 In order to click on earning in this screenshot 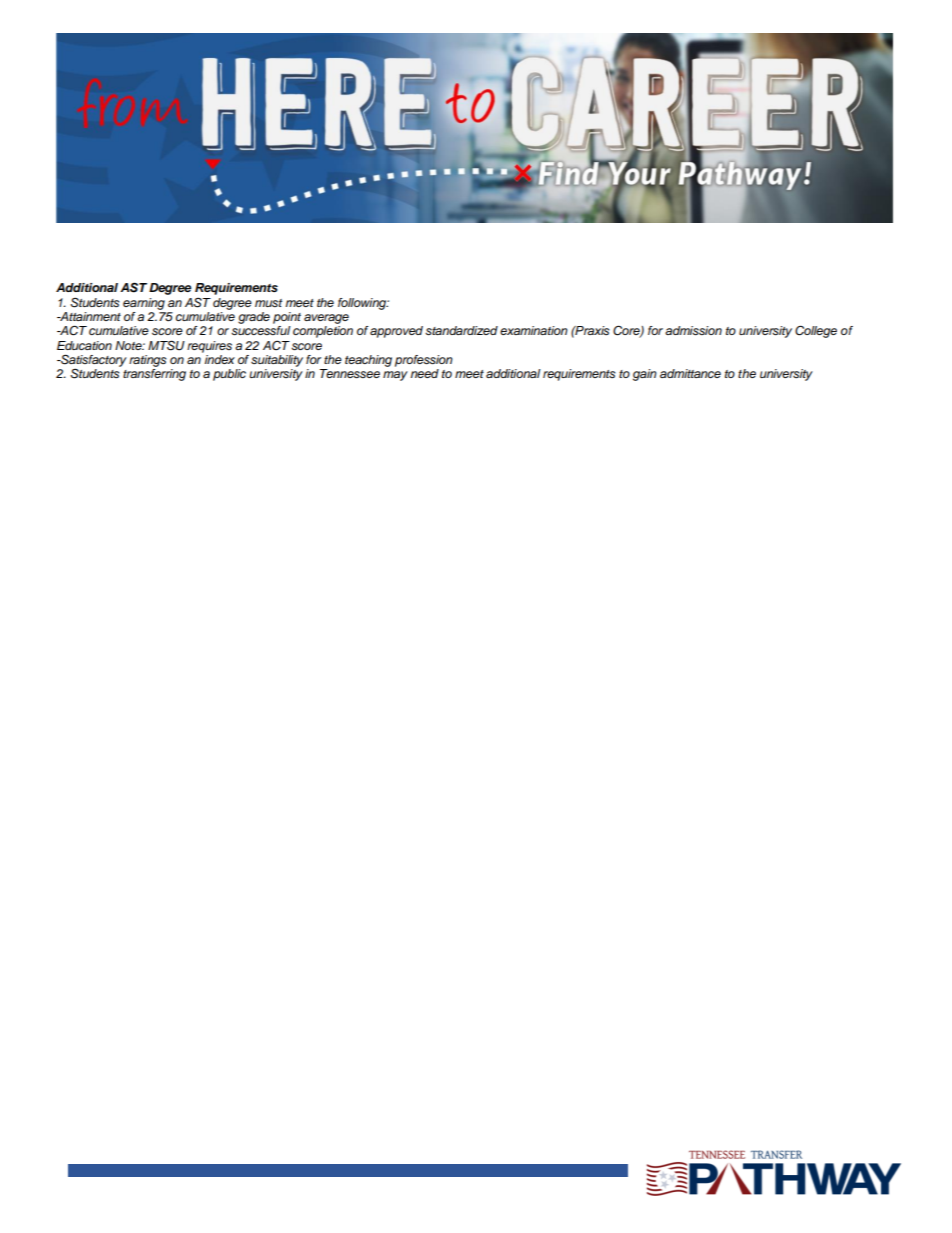, I will do `click(144, 304)`.
